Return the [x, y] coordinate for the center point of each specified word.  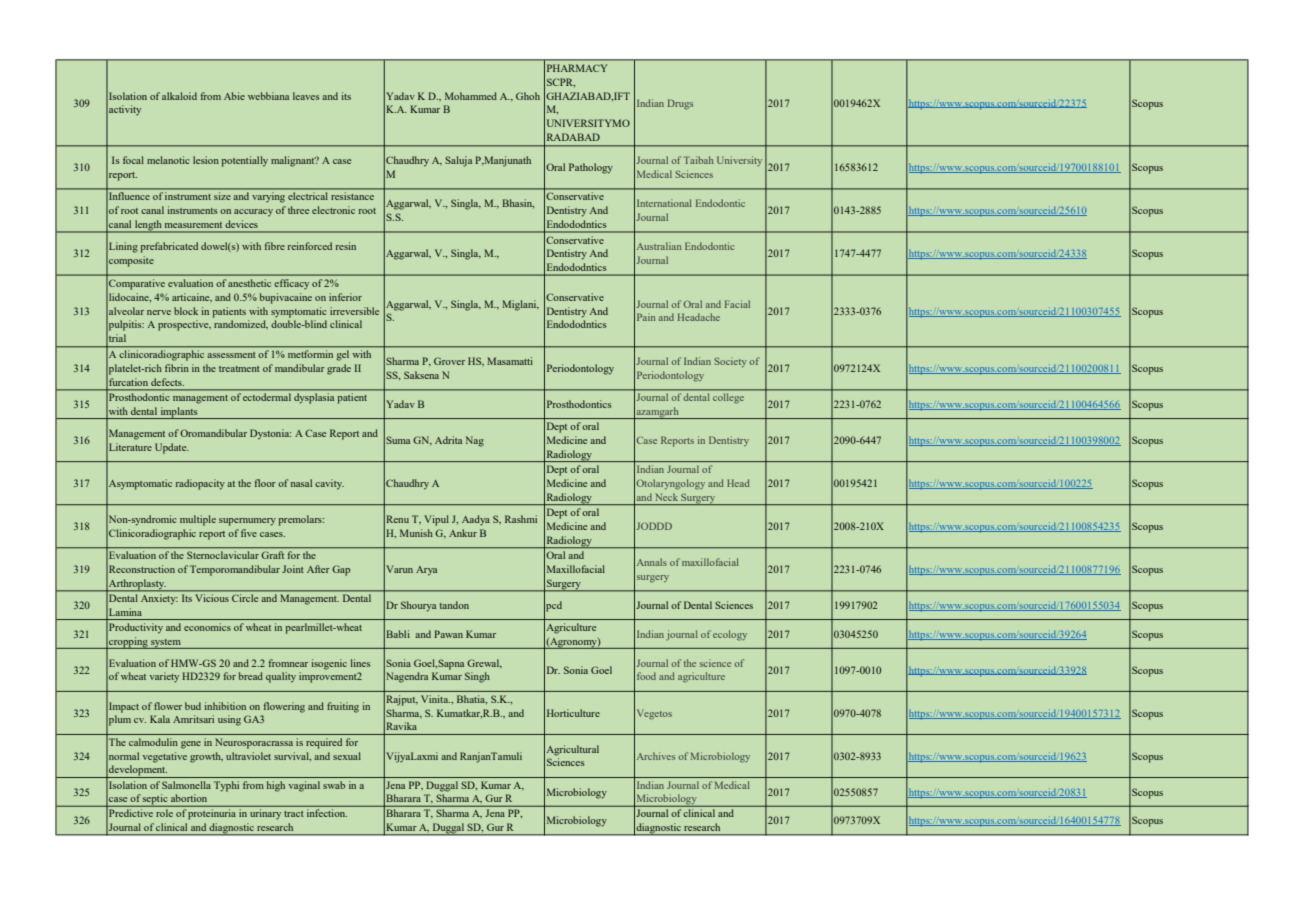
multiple [198, 520]
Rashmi [521, 519]
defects [167, 382]
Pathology [591, 168]
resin [346, 246]
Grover [449, 361]
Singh [477, 677]
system [166, 644]
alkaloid [179, 96]
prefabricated [169, 247]
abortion [189, 798]
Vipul [436, 520]
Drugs [680, 104]
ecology [730, 635]
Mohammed [471, 96]
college [728, 398]
